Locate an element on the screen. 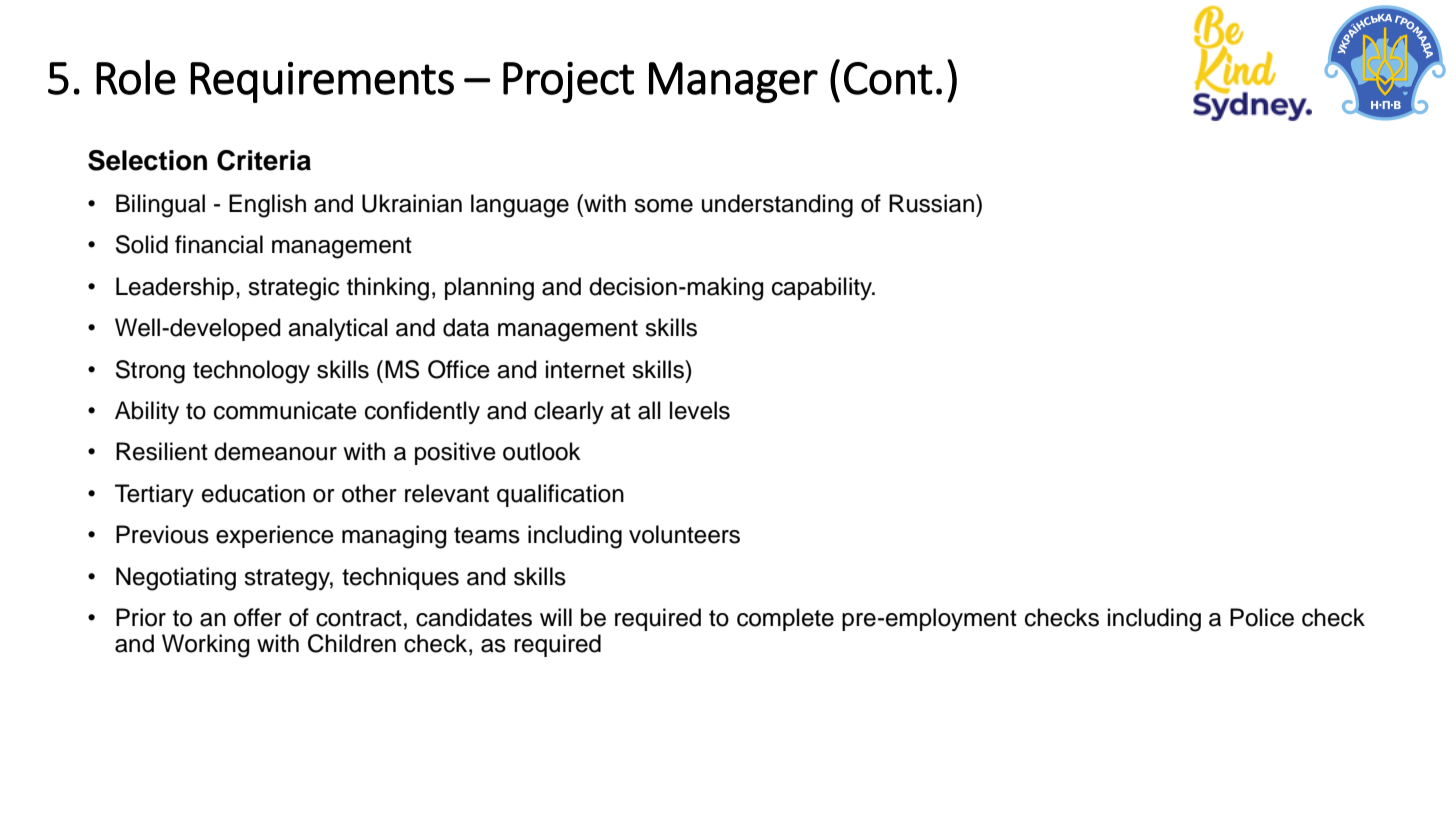 This screenshot has height=819, width=1456. Manager is located at coordinates (733, 82).
